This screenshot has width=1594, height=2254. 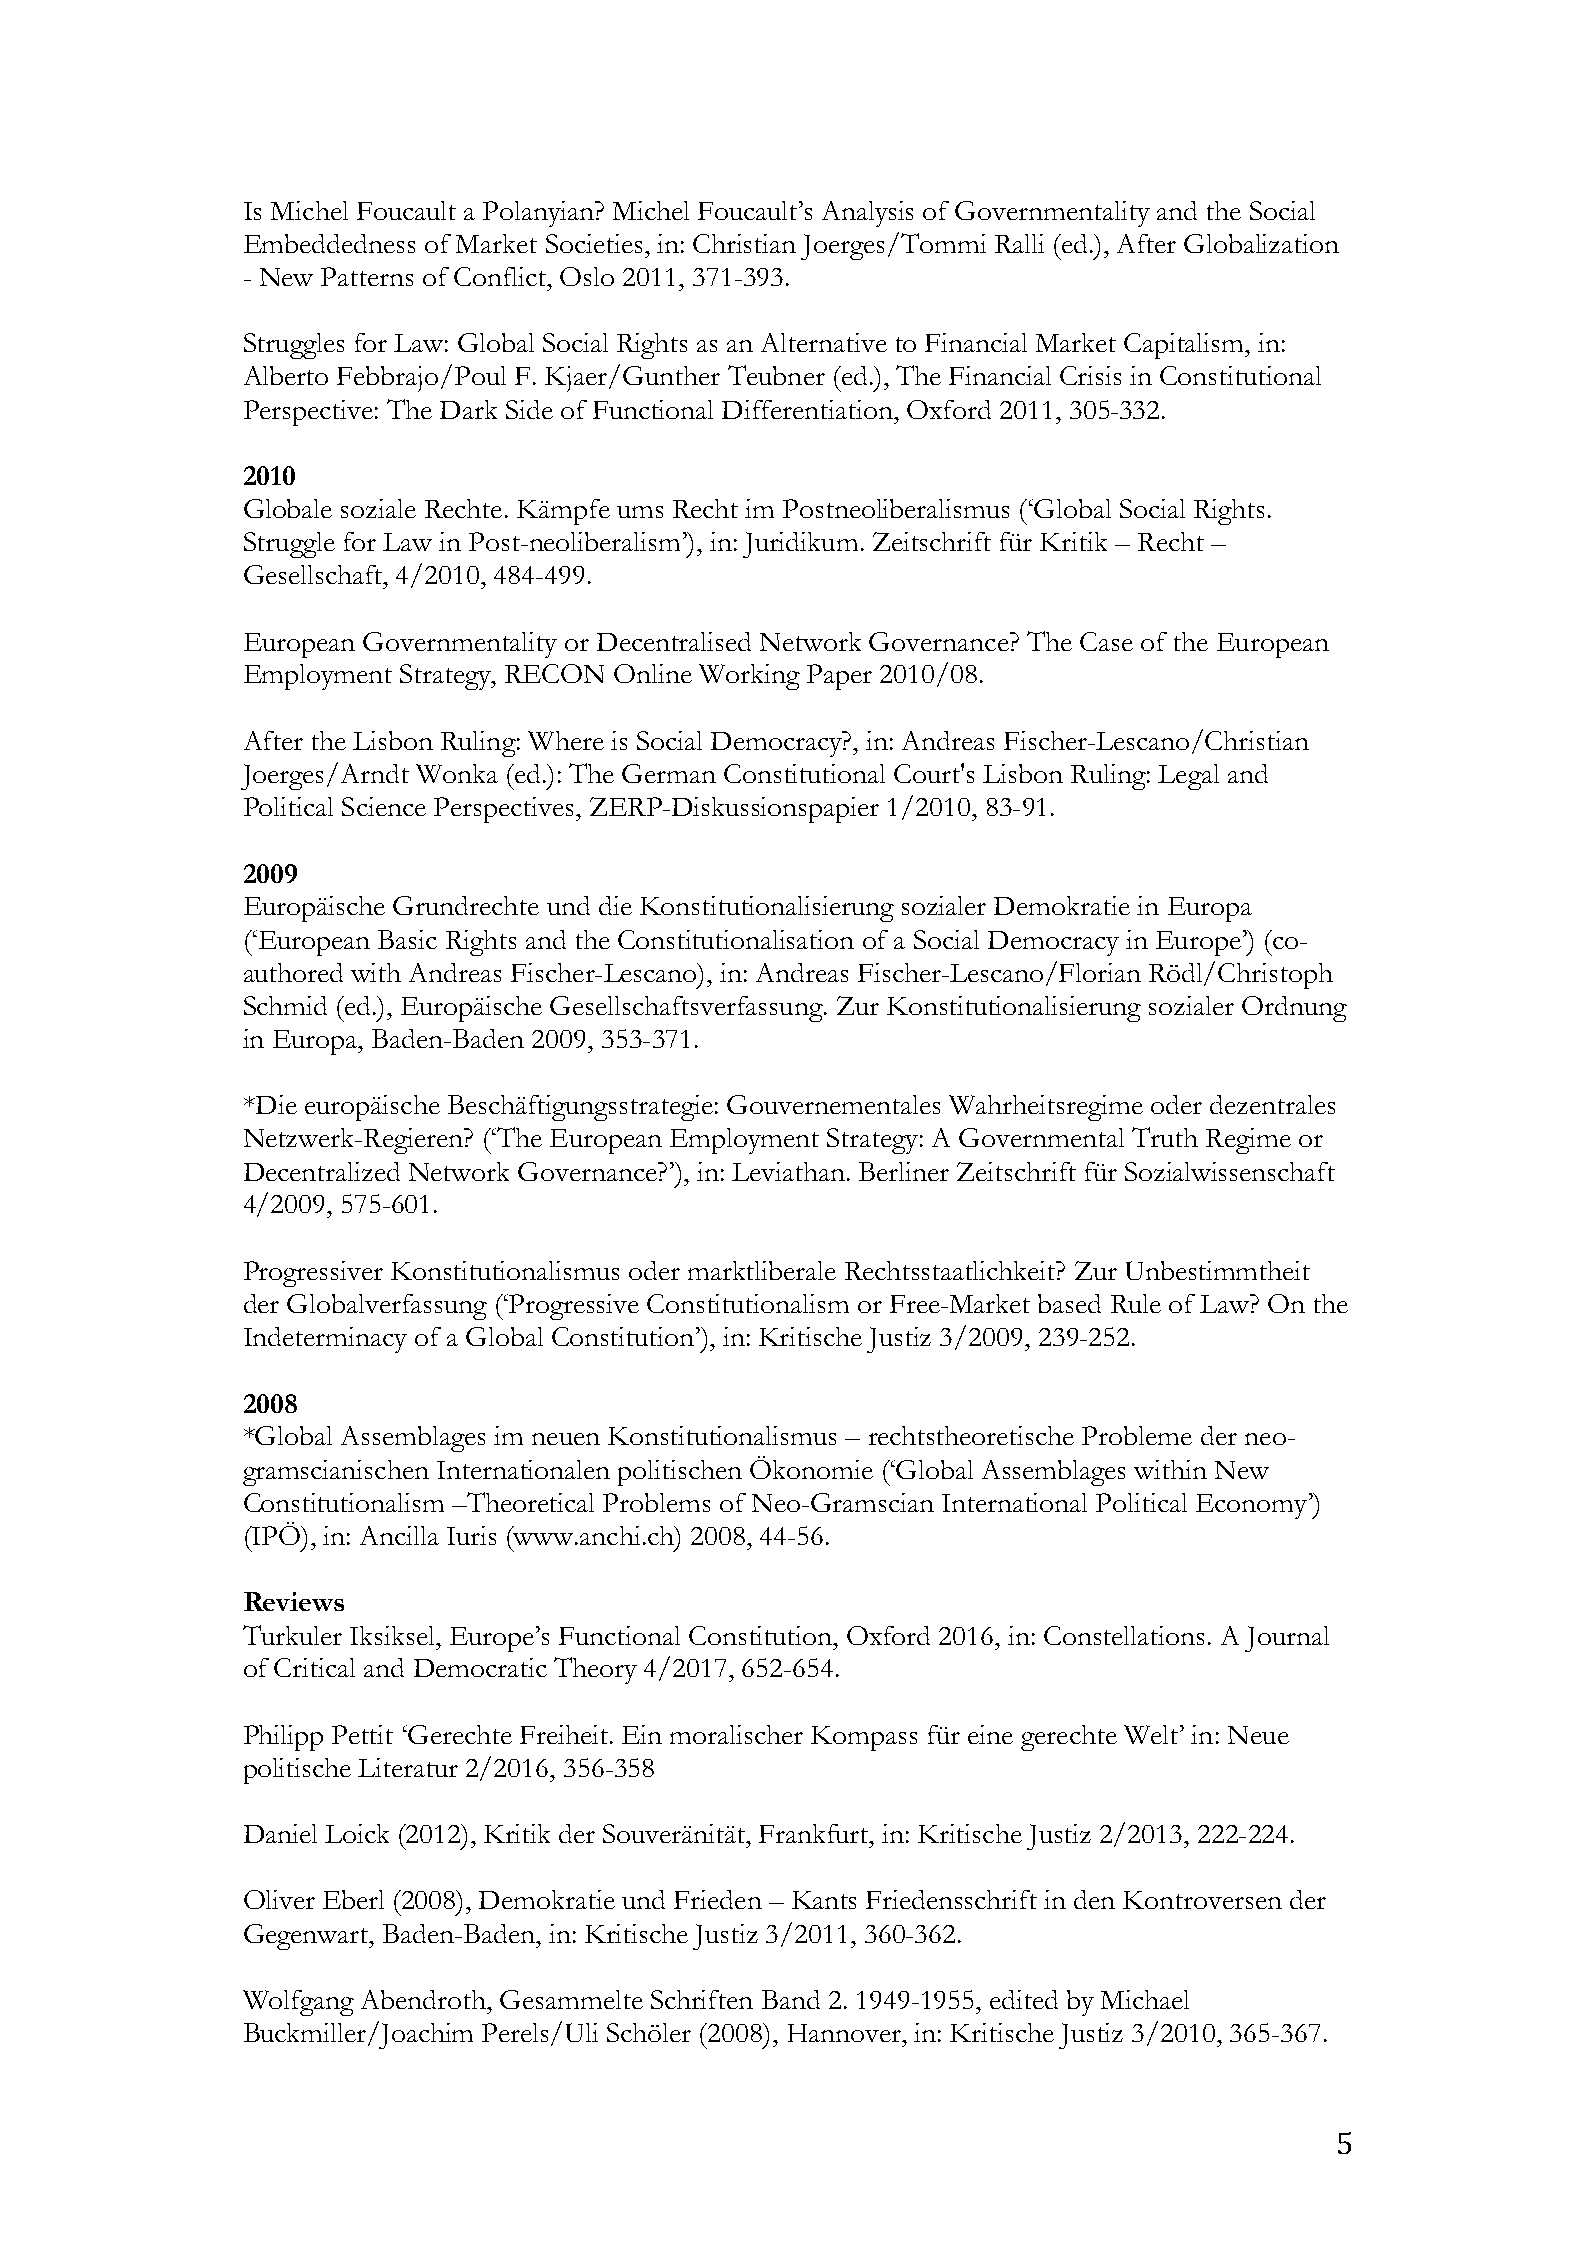 What do you see at coordinates (367, 276) in the screenshot?
I see `Patterns` at bounding box center [367, 276].
